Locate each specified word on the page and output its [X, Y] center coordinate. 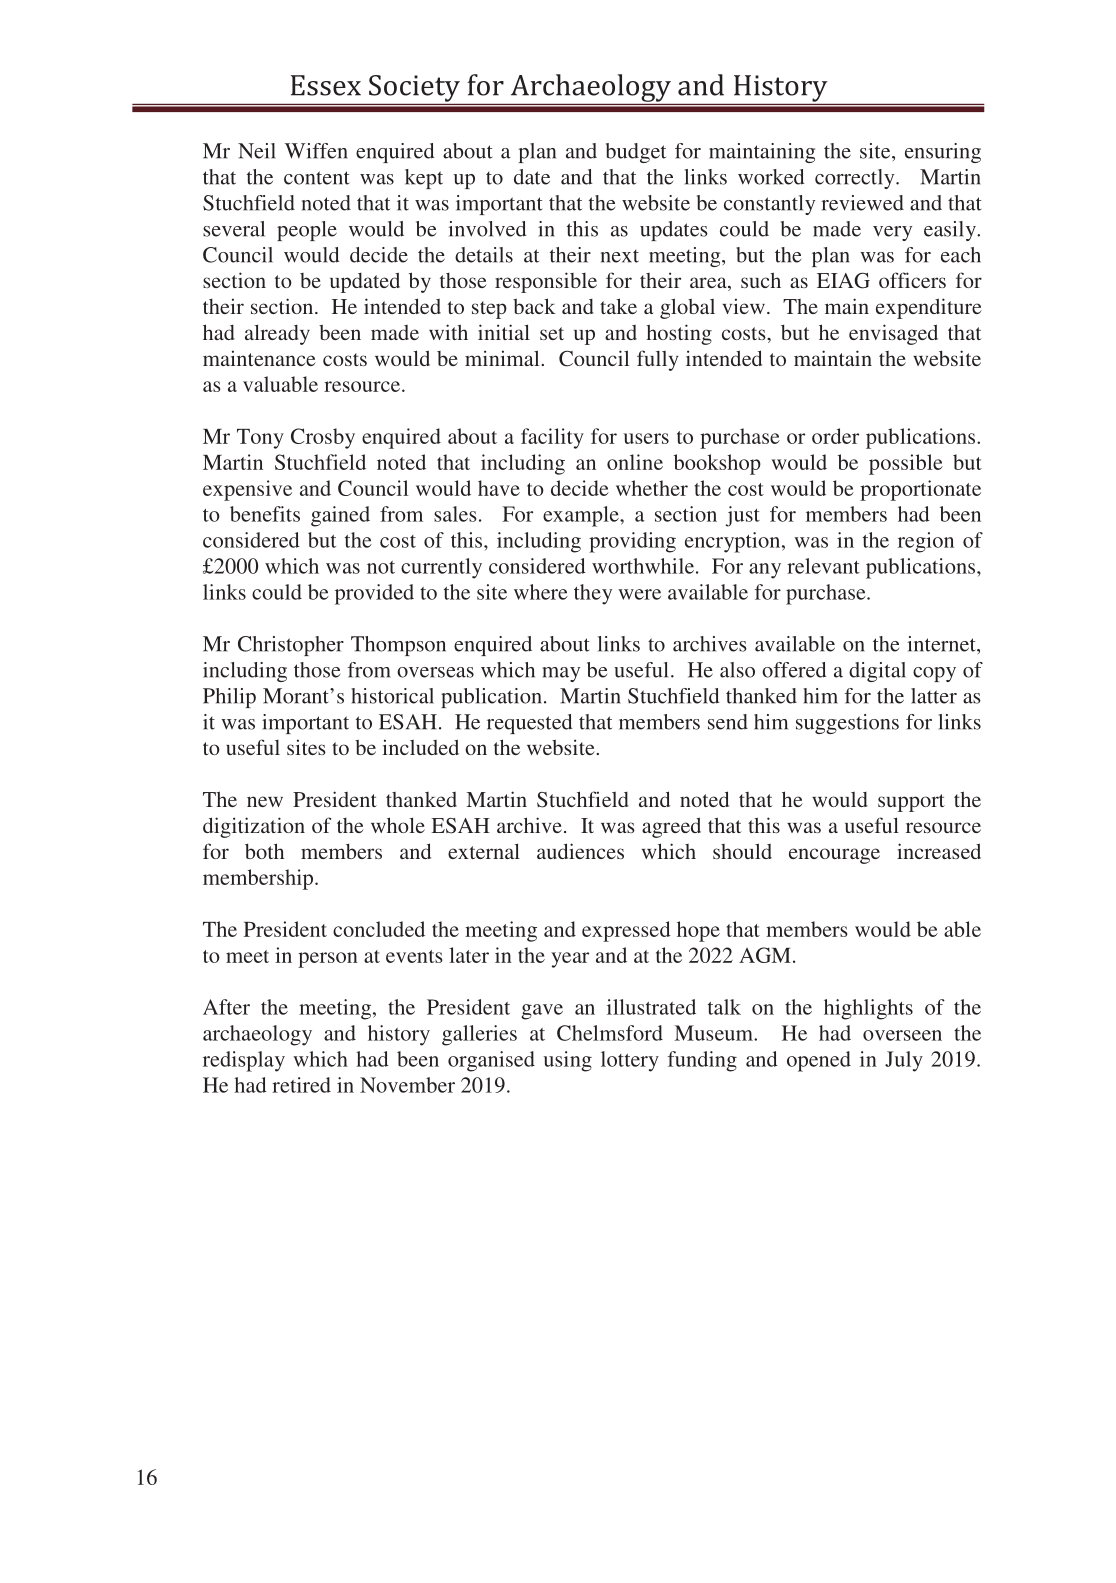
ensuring [943, 153]
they [593, 594]
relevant [823, 566]
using [568, 1061]
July [904, 1061]
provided [374, 594]
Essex [326, 85]
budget [636, 153]
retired [301, 1085]
